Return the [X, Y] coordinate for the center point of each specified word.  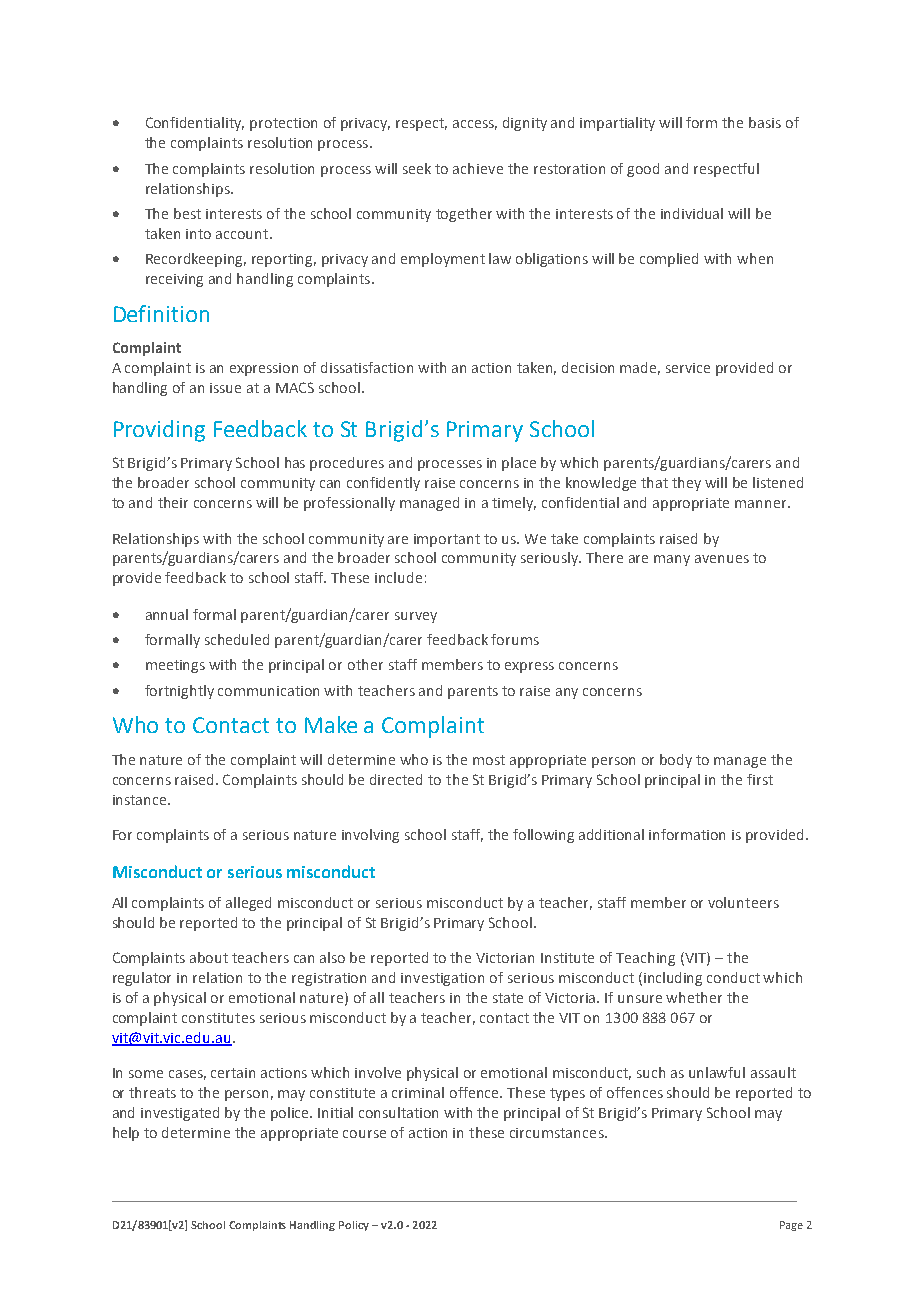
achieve [478, 168]
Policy [354, 1226]
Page [791, 1226]
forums [515, 639]
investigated [180, 1114]
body [676, 761]
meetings [175, 666]
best [187, 213]
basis [765, 122]
